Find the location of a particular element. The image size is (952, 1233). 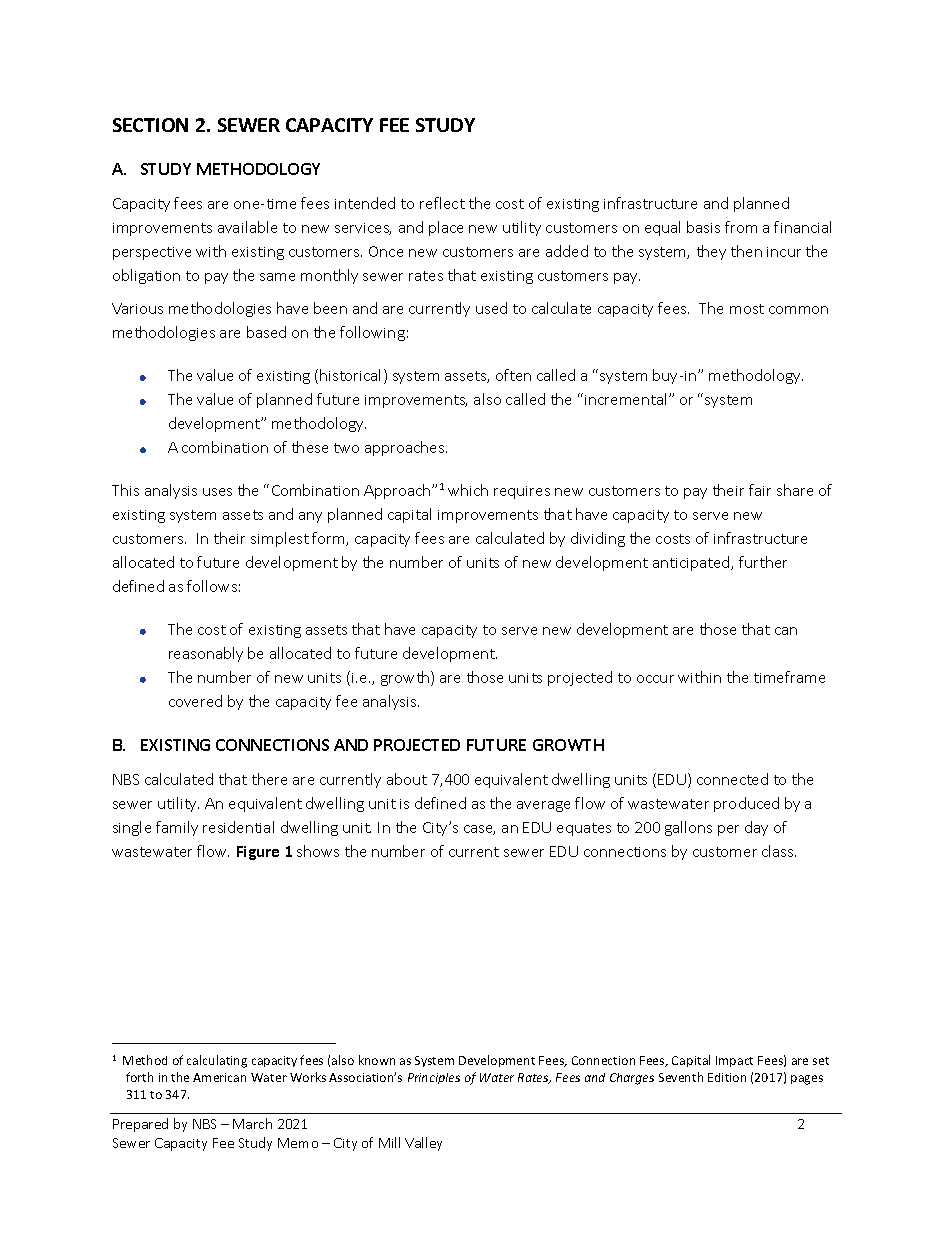

occur is located at coordinates (655, 679).
